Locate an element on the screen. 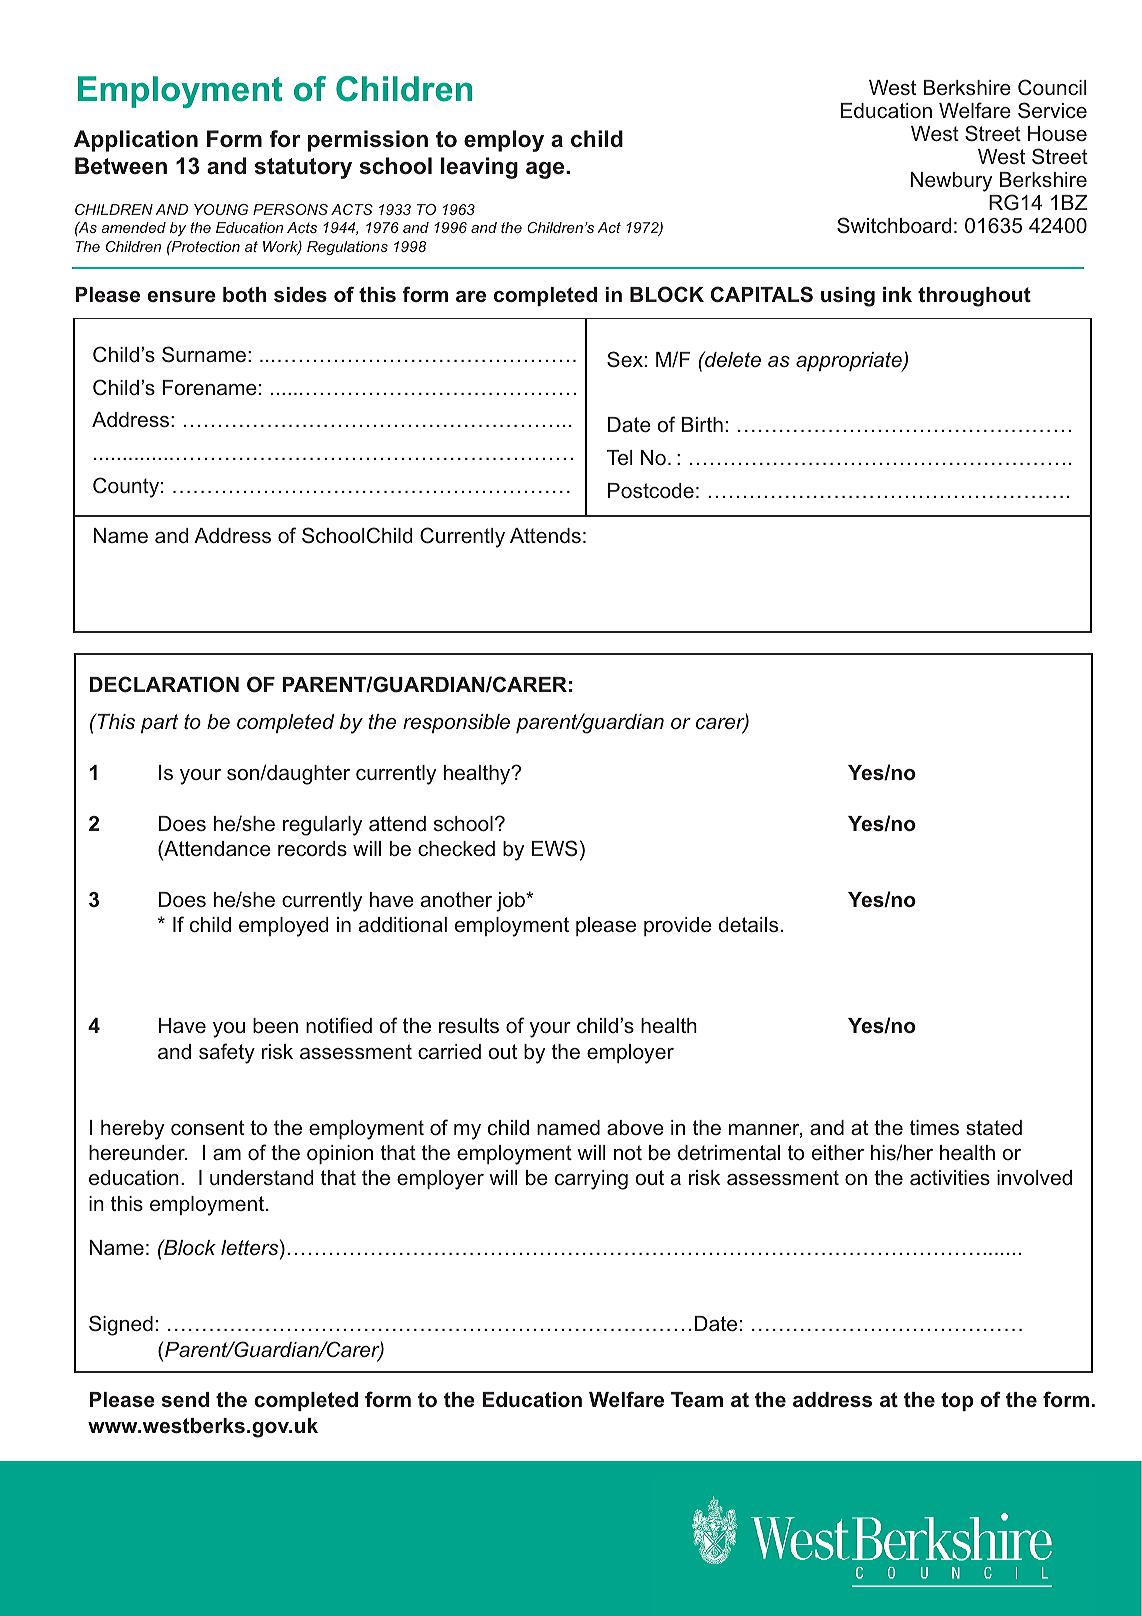 This screenshot has height=1616, width=1142. Postcode is located at coordinates (651, 490).
